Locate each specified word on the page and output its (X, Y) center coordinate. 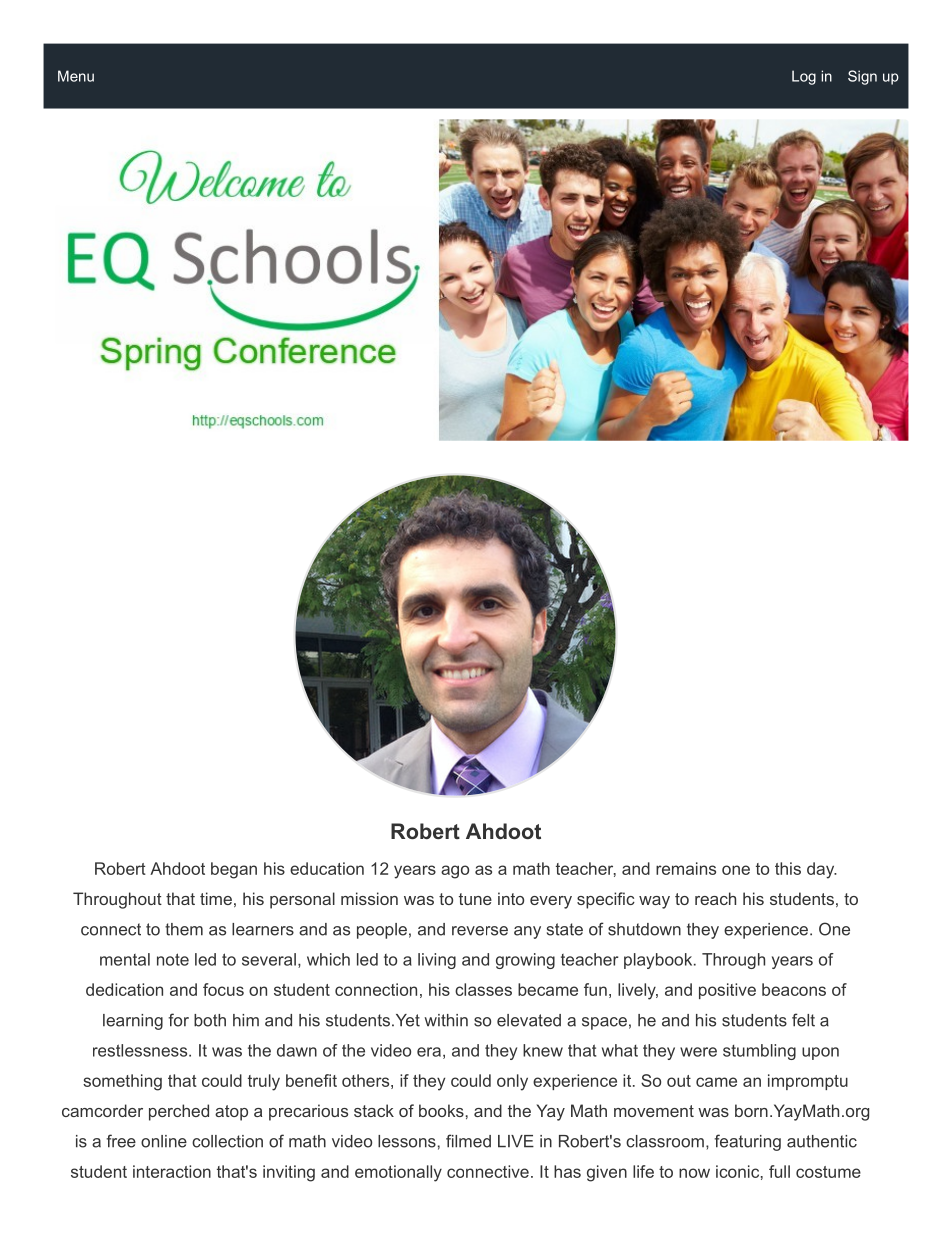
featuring (747, 1142)
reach (715, 898)
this (788, 868)
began (234, 870)
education (327, 868)
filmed (468, 1141)
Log (804, 77)
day (822, 870)
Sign (862, 77)
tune (475, 899)
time (216, 898)
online (164, 1141)
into (511, 898)
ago (455, 872)
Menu (76, 76)
